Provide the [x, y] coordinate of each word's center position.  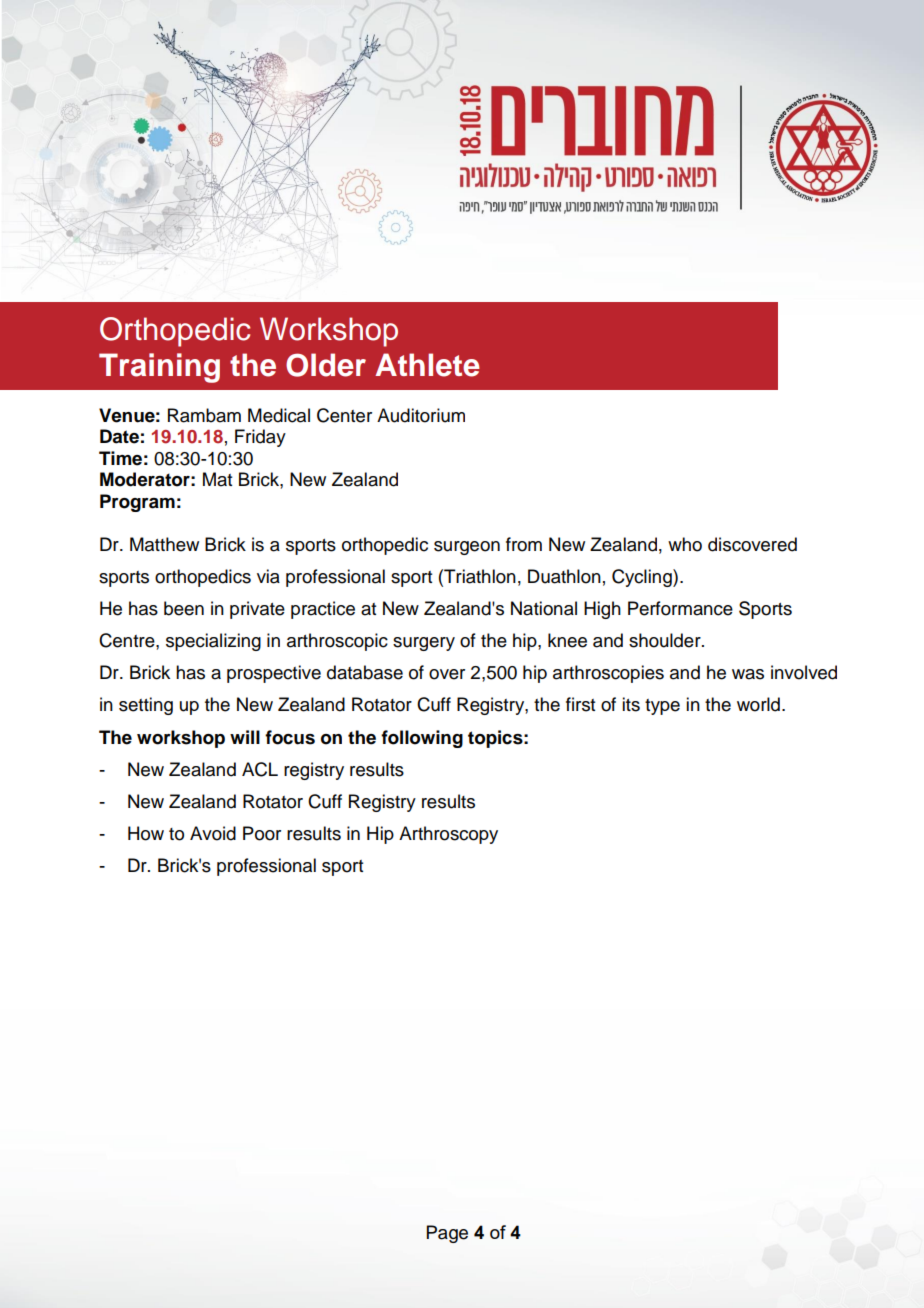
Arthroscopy [448, 835]
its [631, 704]
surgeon [467, 548]
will [245, 737]
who [685, 544]
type [662, 707]
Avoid [213, 833]
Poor [262, 833]
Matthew [164, 544]
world [758, 704]
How [146, 833]
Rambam [204, 415]
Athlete [427, 365]
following [422, 739]
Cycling [643, 578]
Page [447, 1234]
